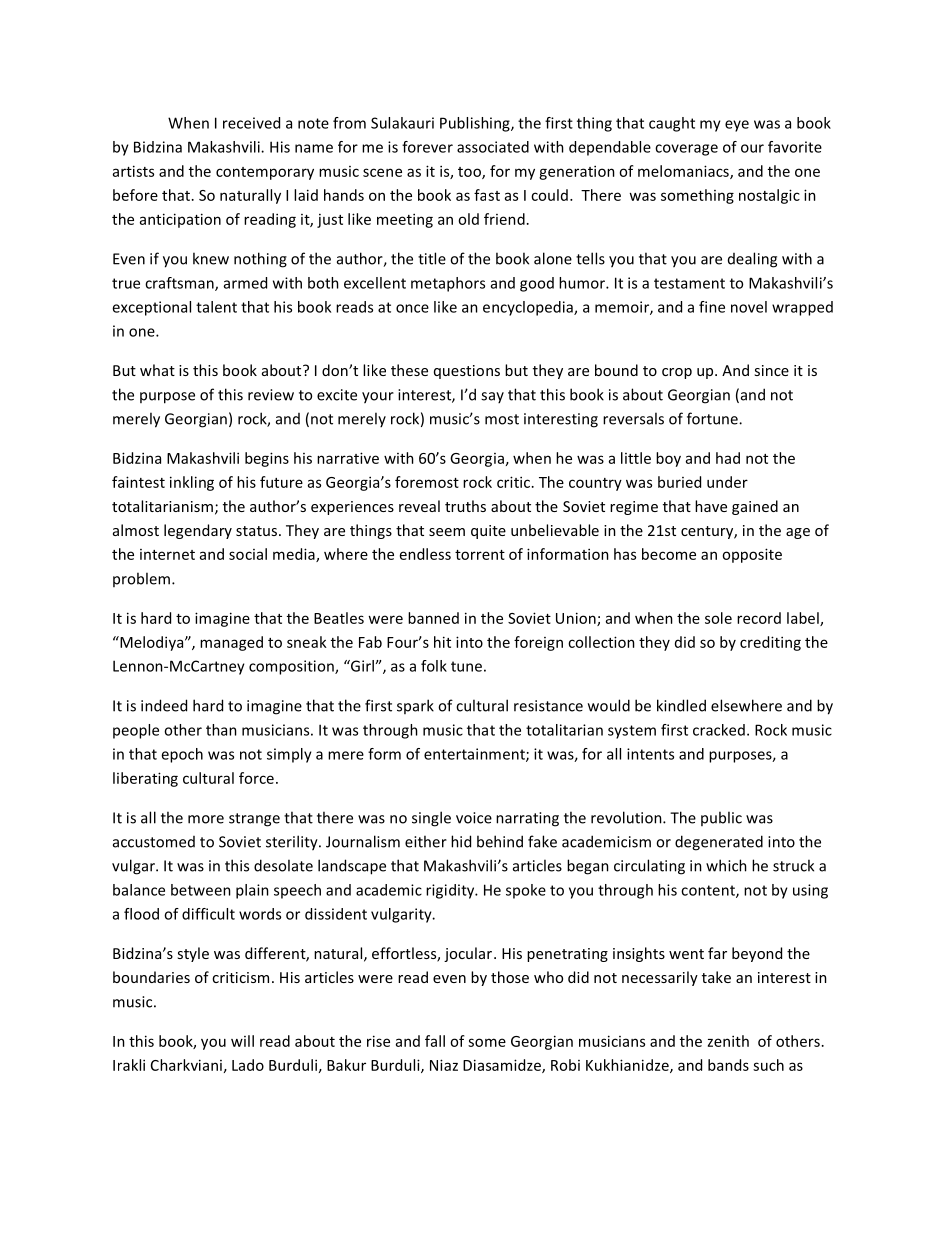 This screenshot has height=1233, width=952. I want to click on say, so click(492, 397).
